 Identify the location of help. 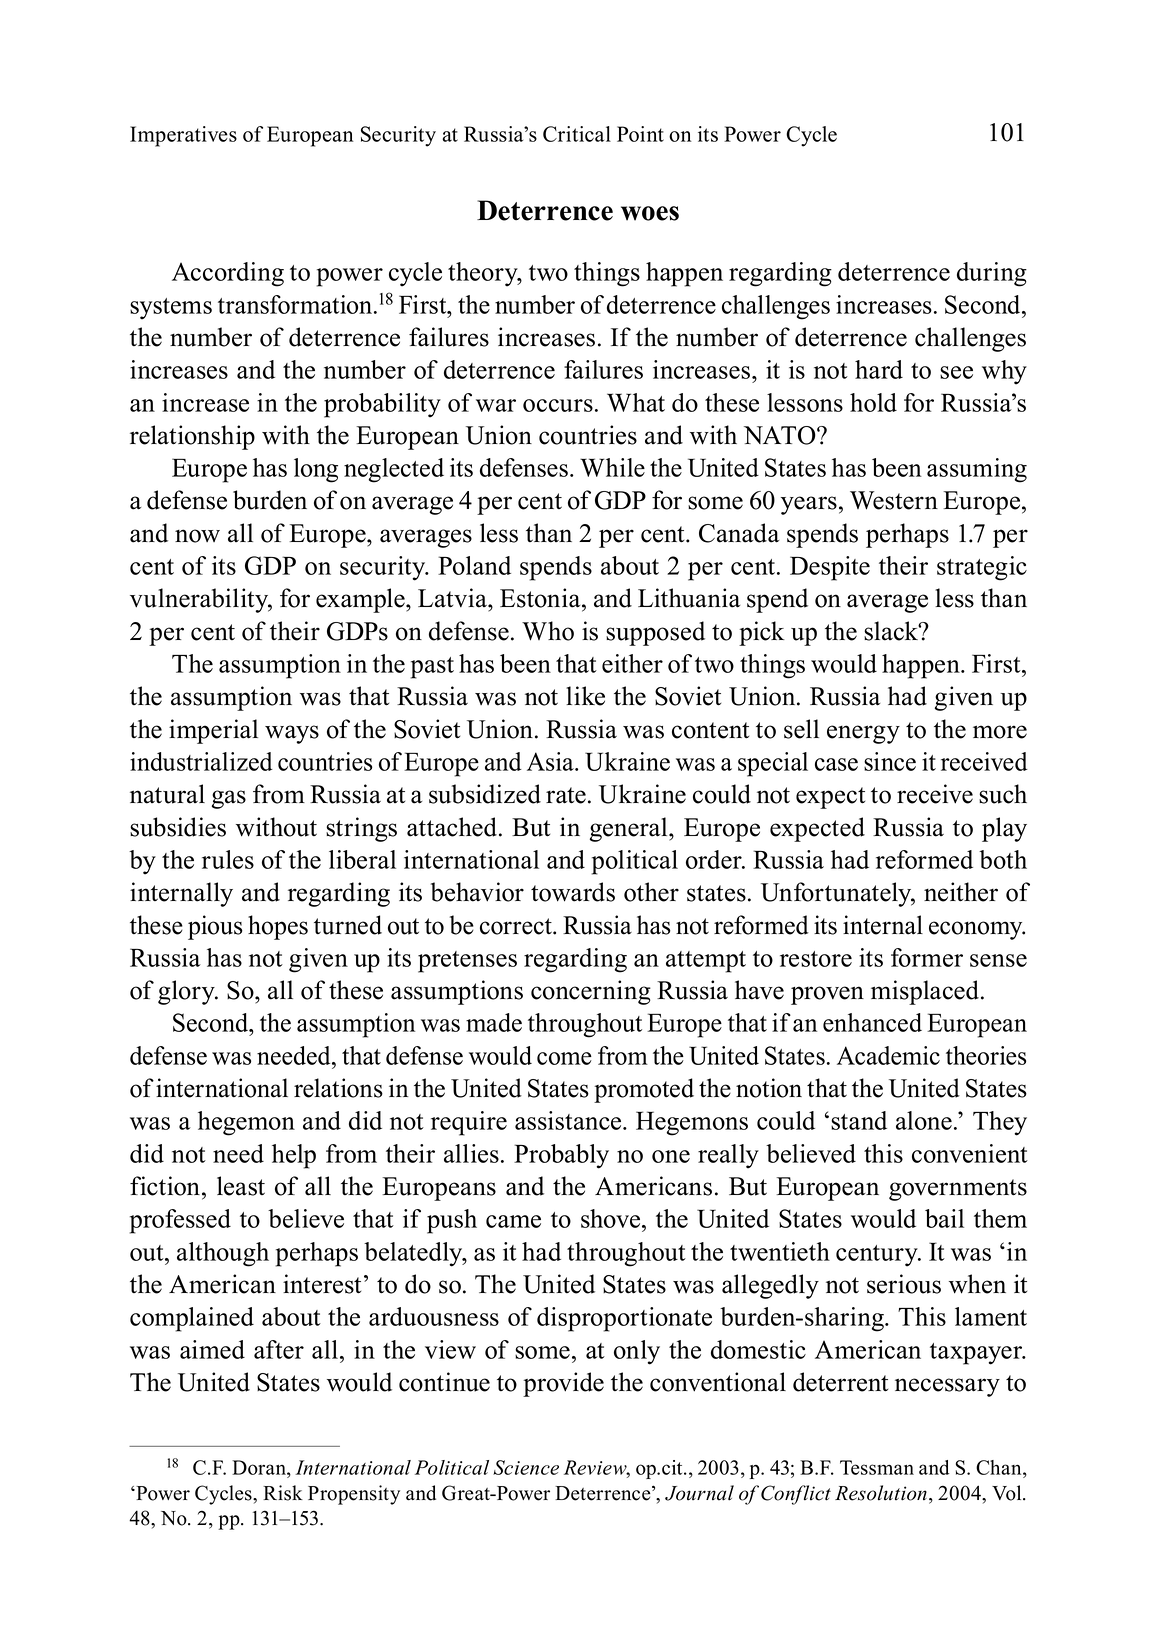
(294, 1156).
